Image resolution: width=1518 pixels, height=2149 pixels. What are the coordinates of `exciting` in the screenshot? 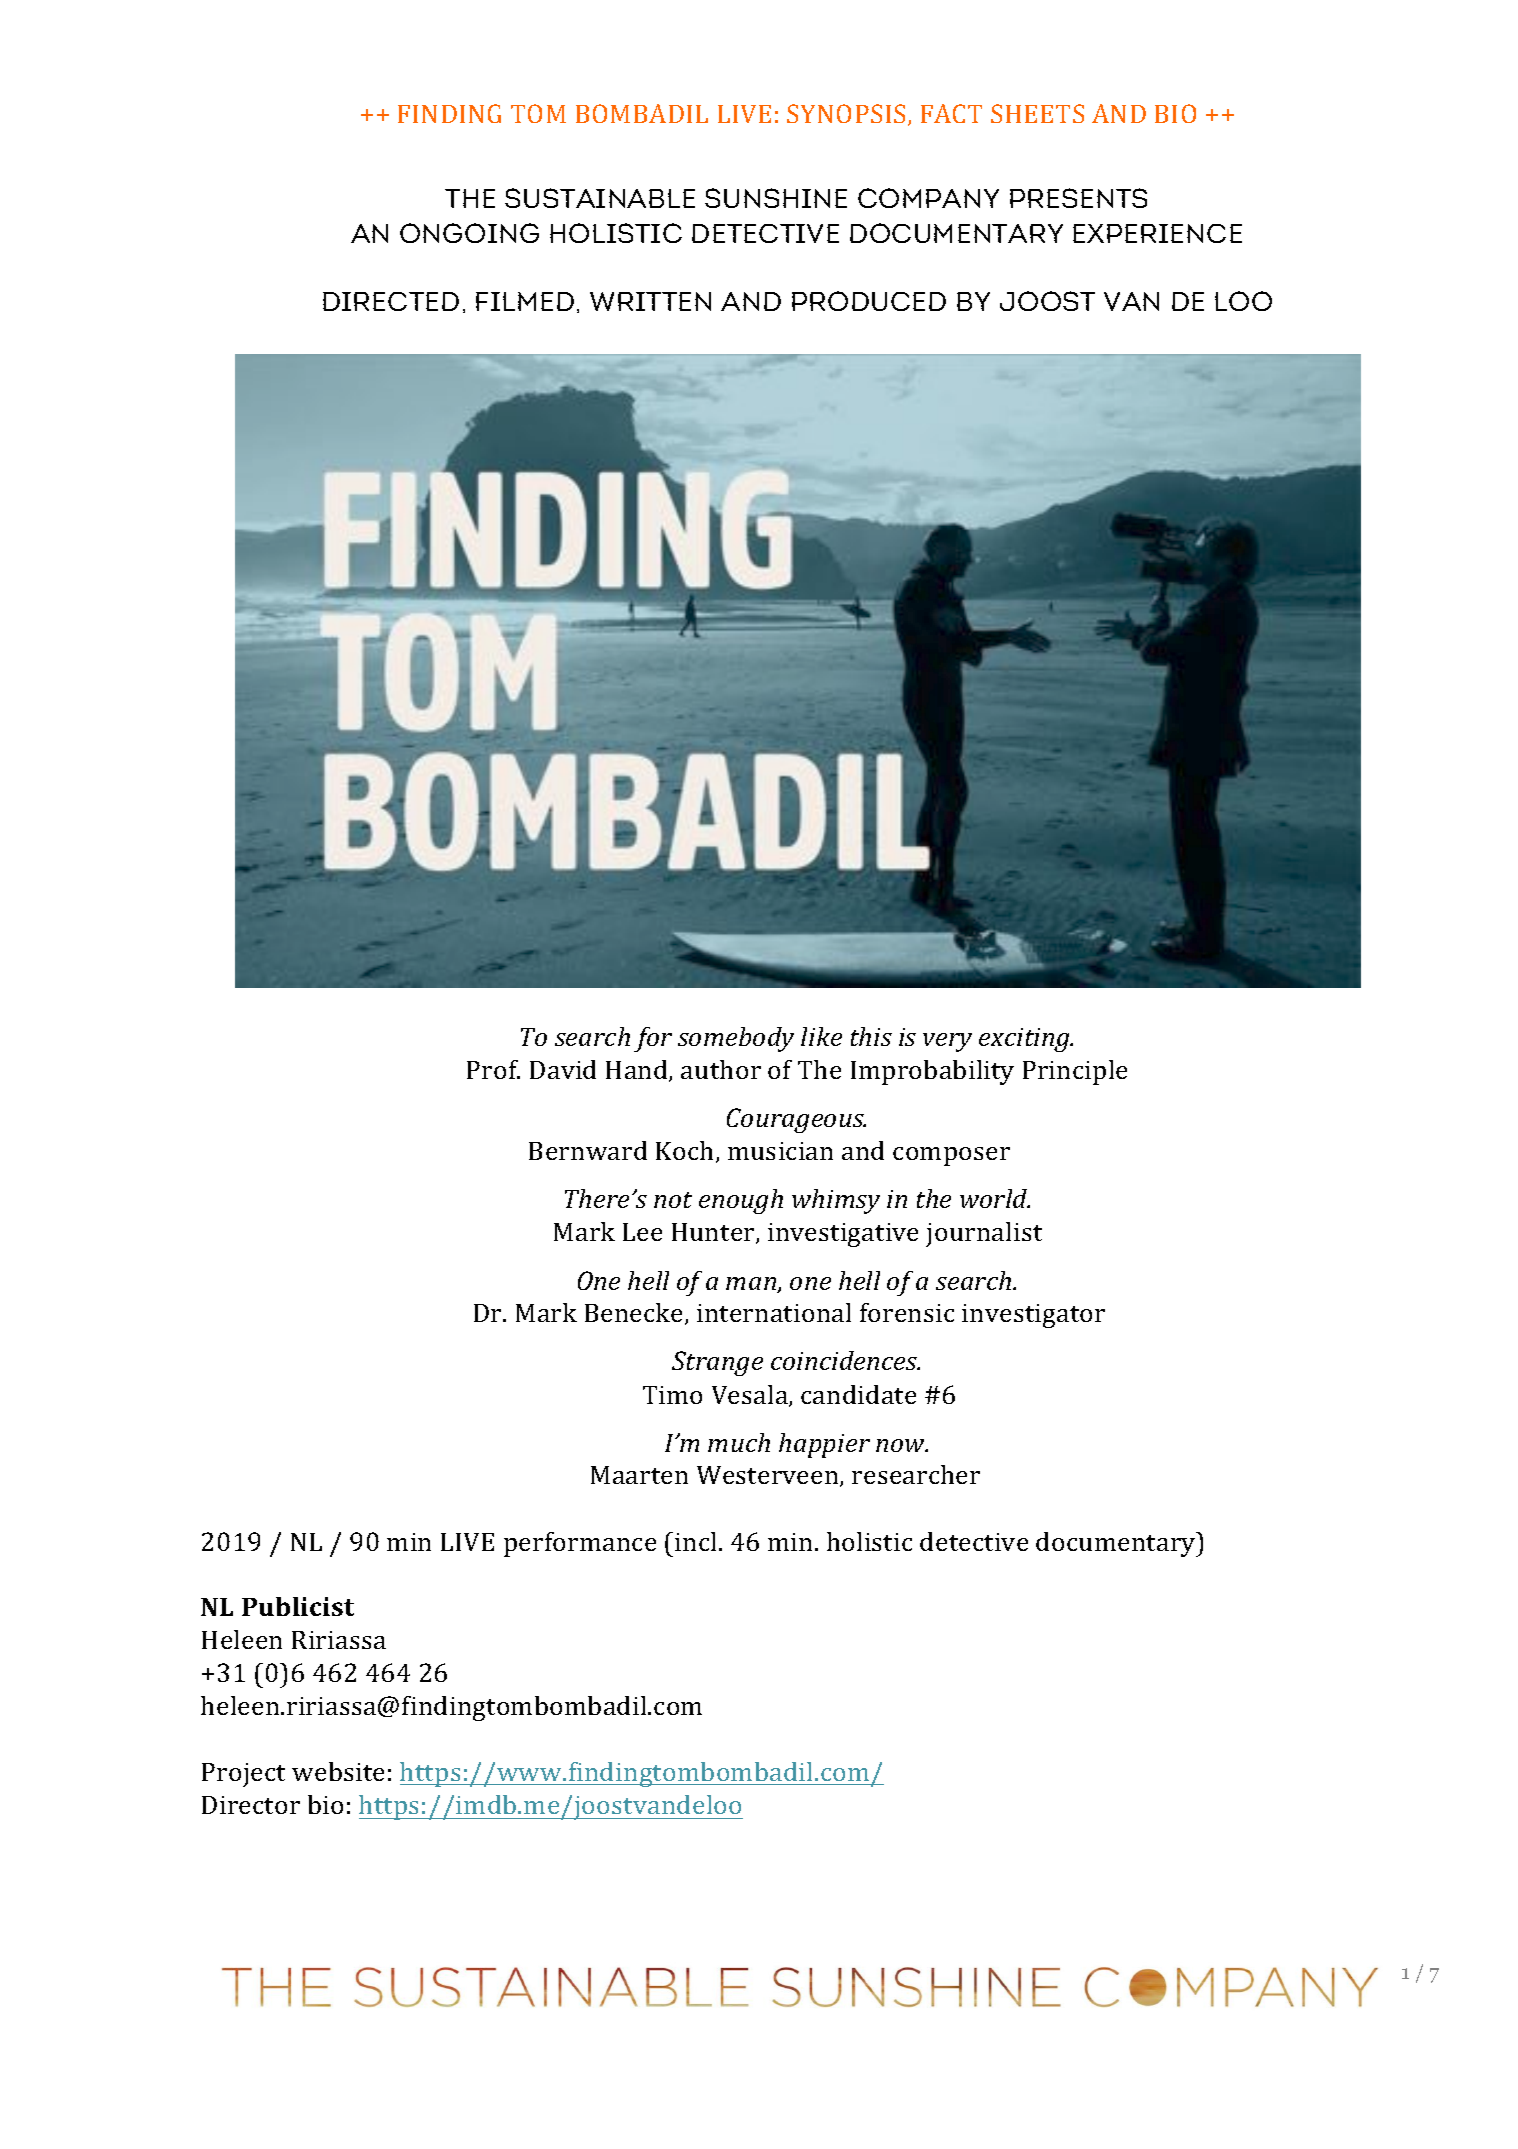 It's located at (1025, 1040).
